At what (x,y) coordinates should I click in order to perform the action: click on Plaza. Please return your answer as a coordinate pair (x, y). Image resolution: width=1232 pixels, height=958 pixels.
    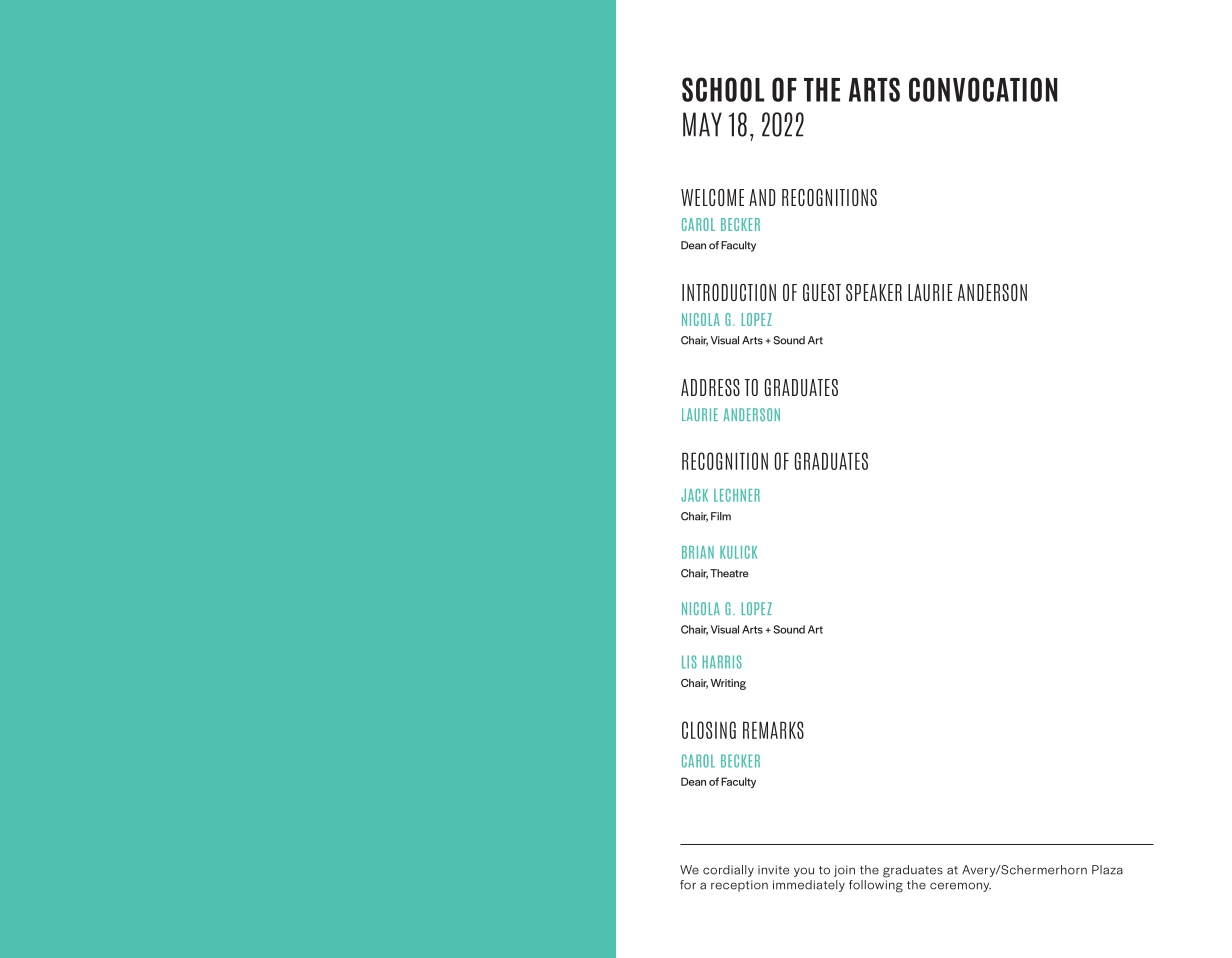
    Looking at the image, I should click on (1107, 870).
